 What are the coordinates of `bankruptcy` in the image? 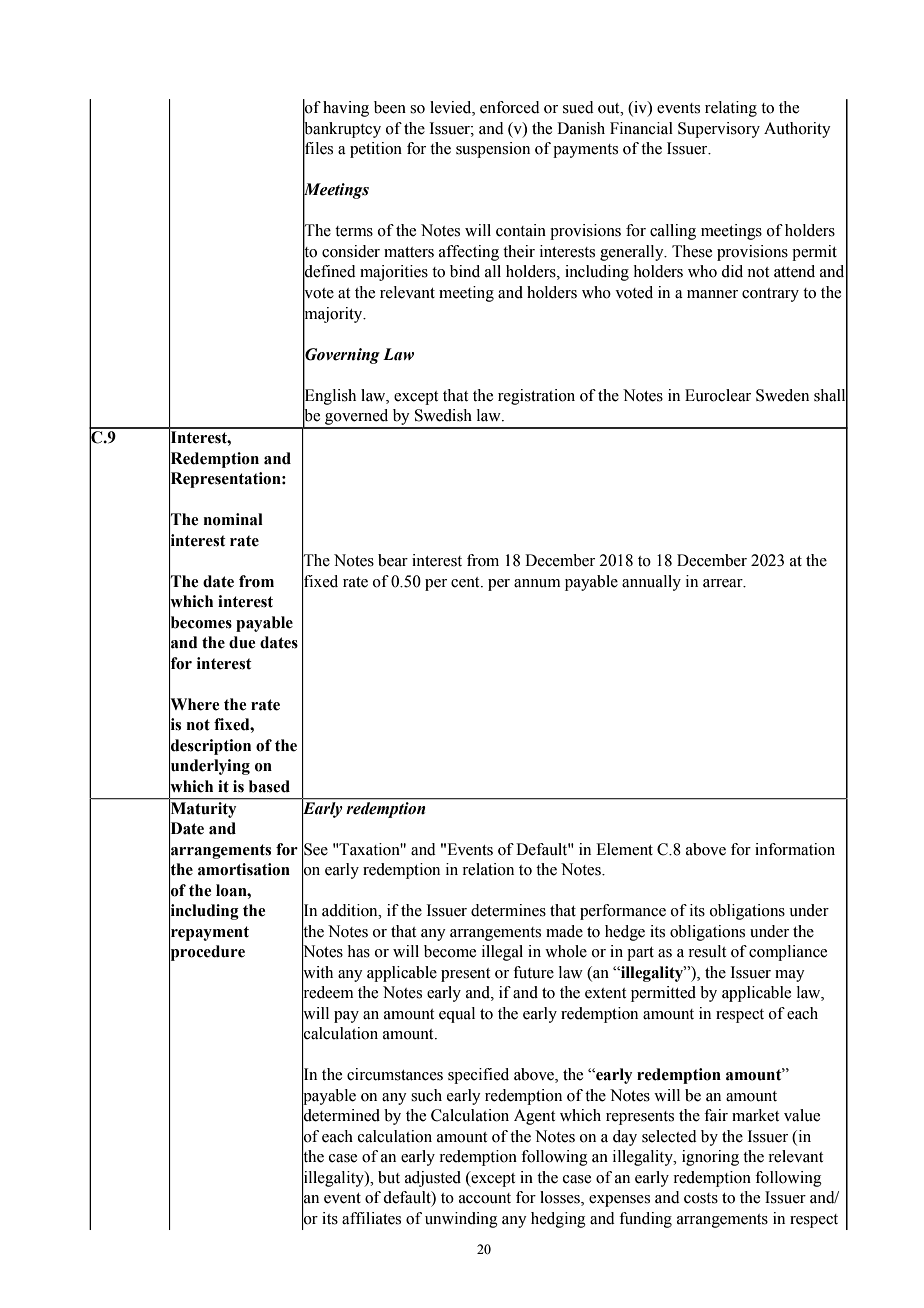 It's located at (342, 129).
